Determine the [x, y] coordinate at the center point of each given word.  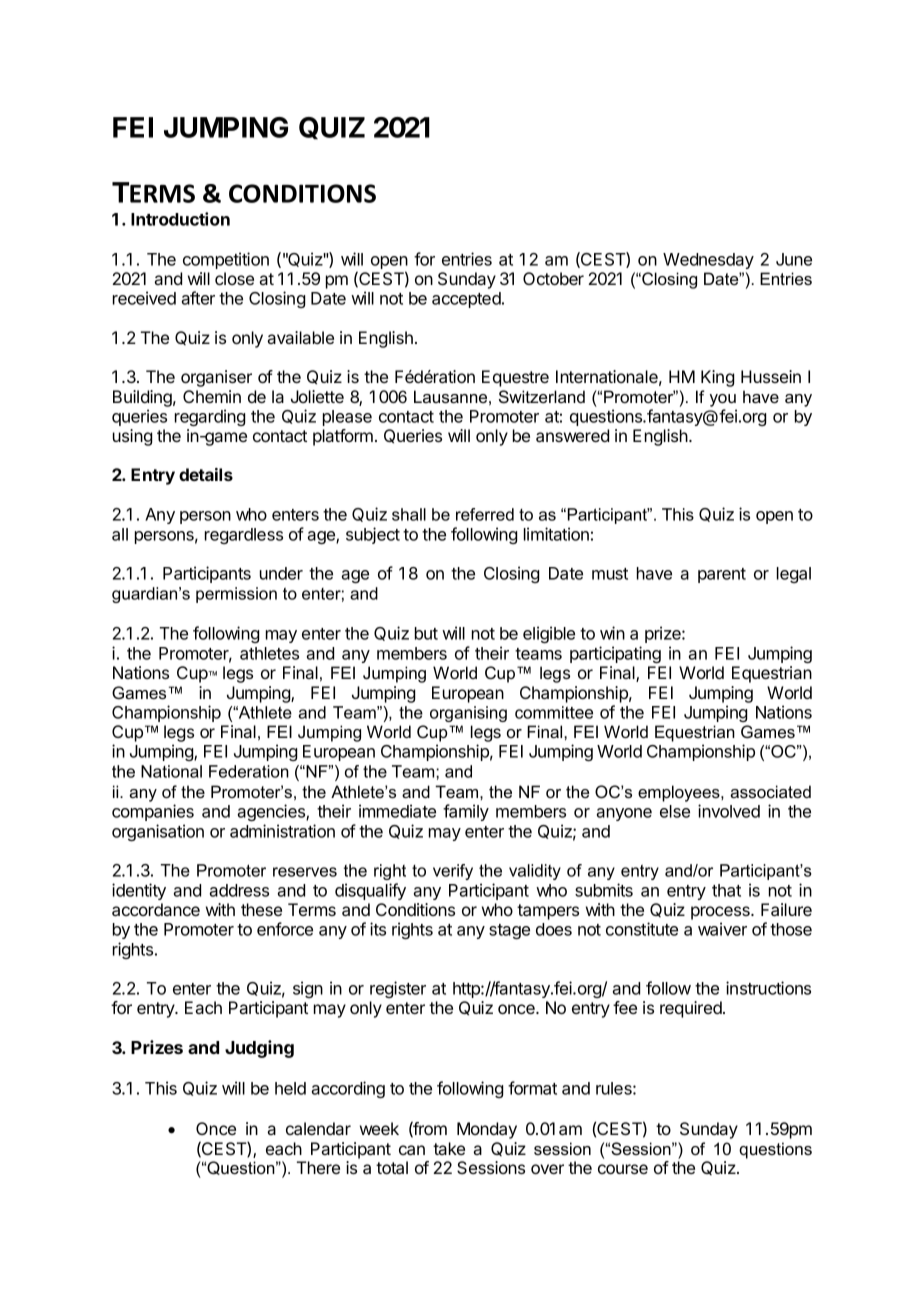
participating [615, 654]
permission [236, 595]
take [449, 1148]
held [290, 1088]
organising [468, 714]
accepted [467, 300]
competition [226, 260]
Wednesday [708, 261]
